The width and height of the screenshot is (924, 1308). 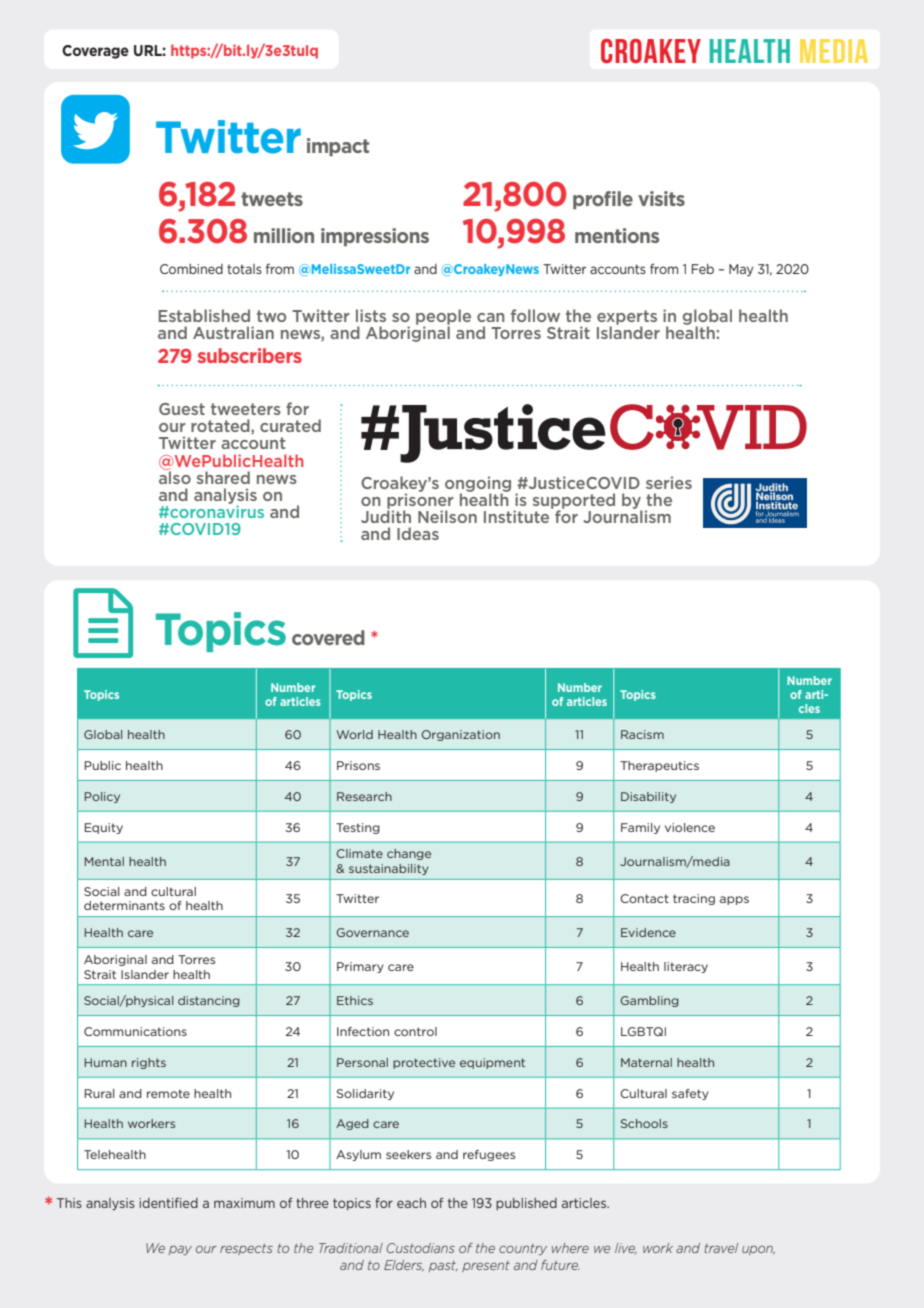 I want to click on visits, so click(x=661, y=198).
